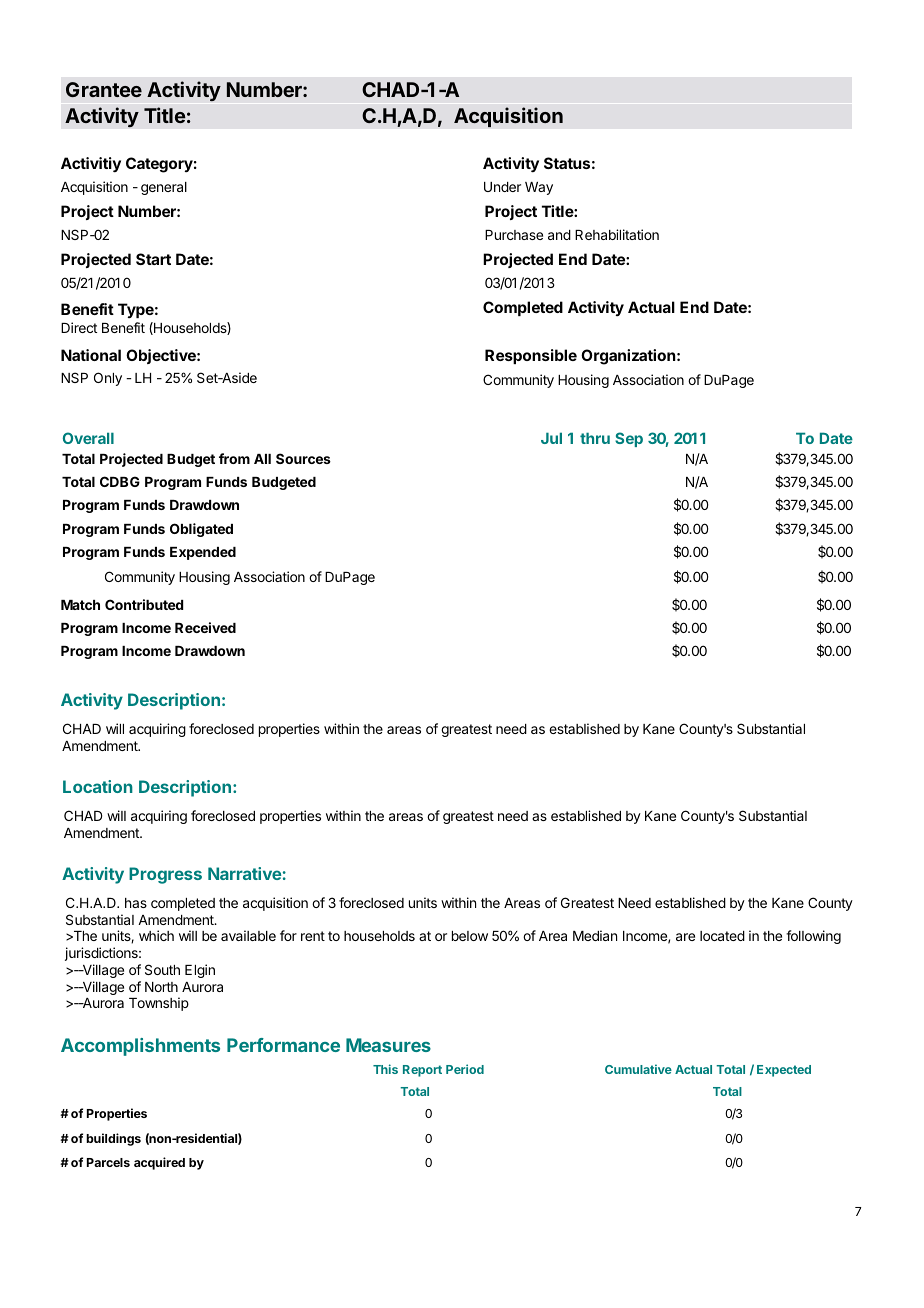 The image size is (924, 1308). What do you see at coordinates (164, 188) in the screenshot?
I see `general` at bounding box center [164, 188].
